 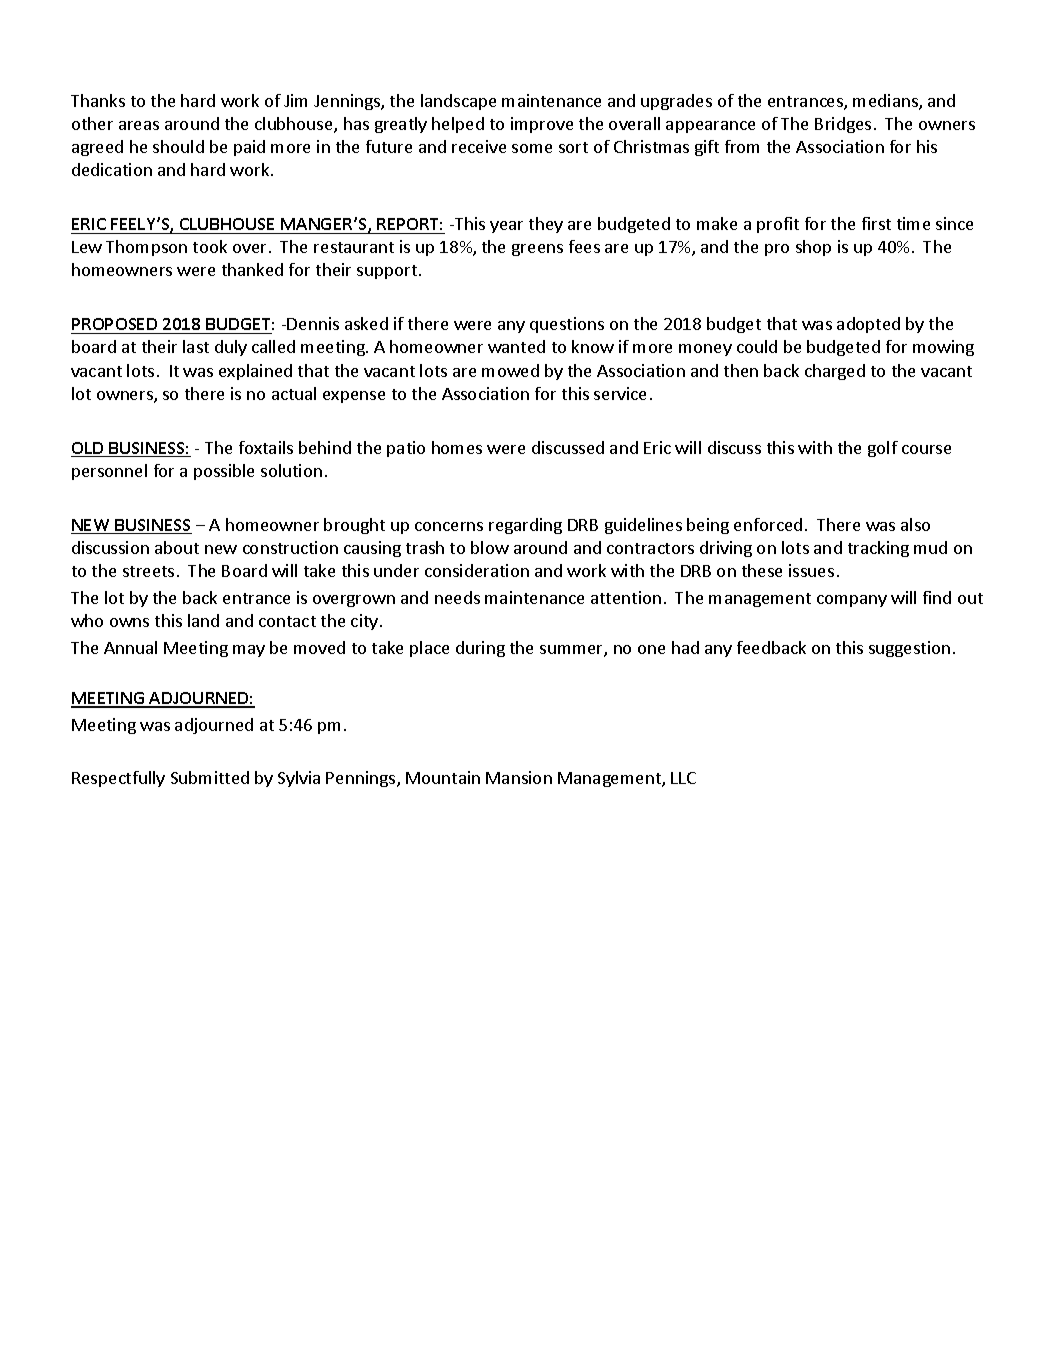 I want to click on golf, so click(x=883, y=449).
